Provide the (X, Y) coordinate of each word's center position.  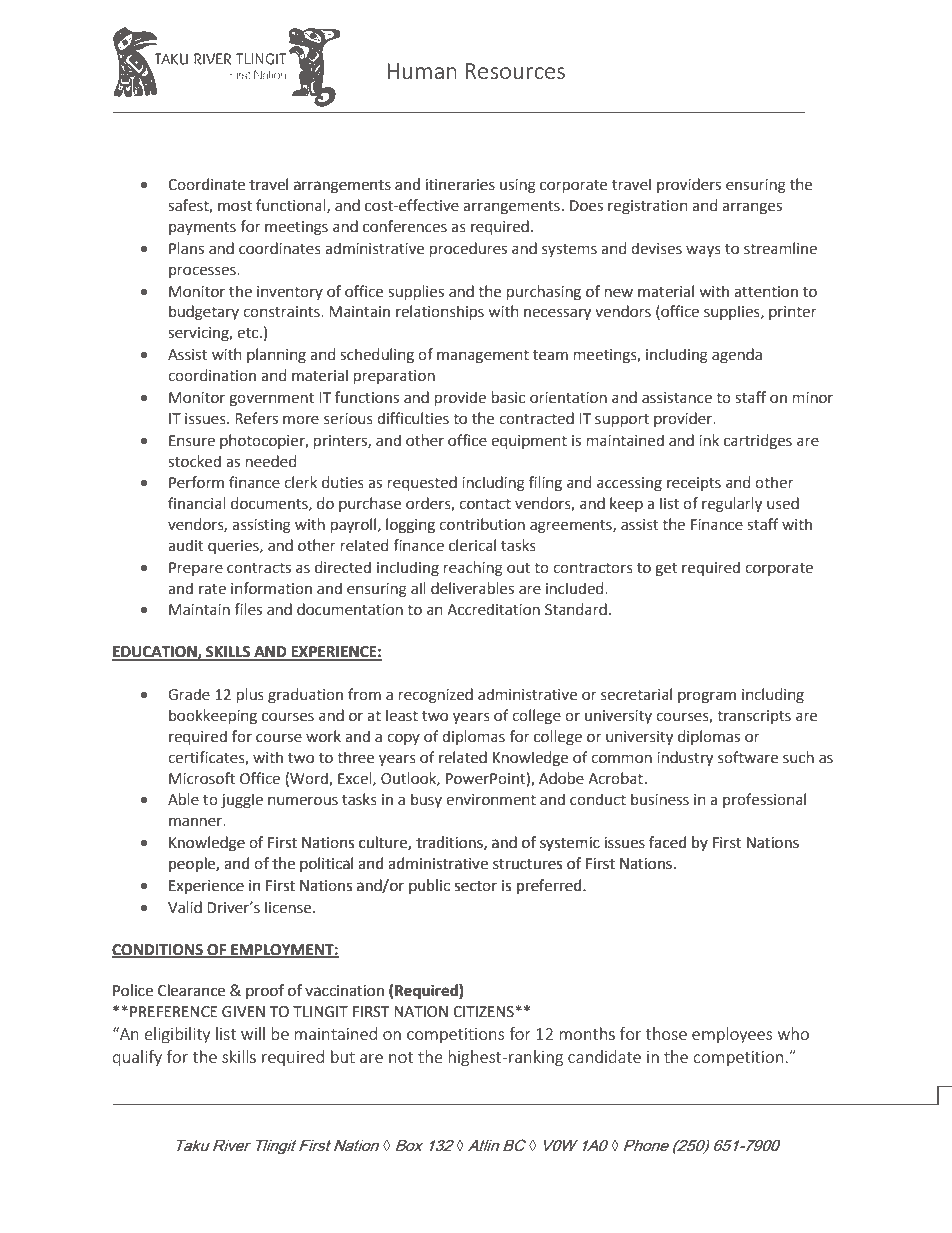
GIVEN (243, 1012)
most (235, 206)
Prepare (196, 569)
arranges (752, 208)
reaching (473, 569)
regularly (732, 505)
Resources (515, 71)
